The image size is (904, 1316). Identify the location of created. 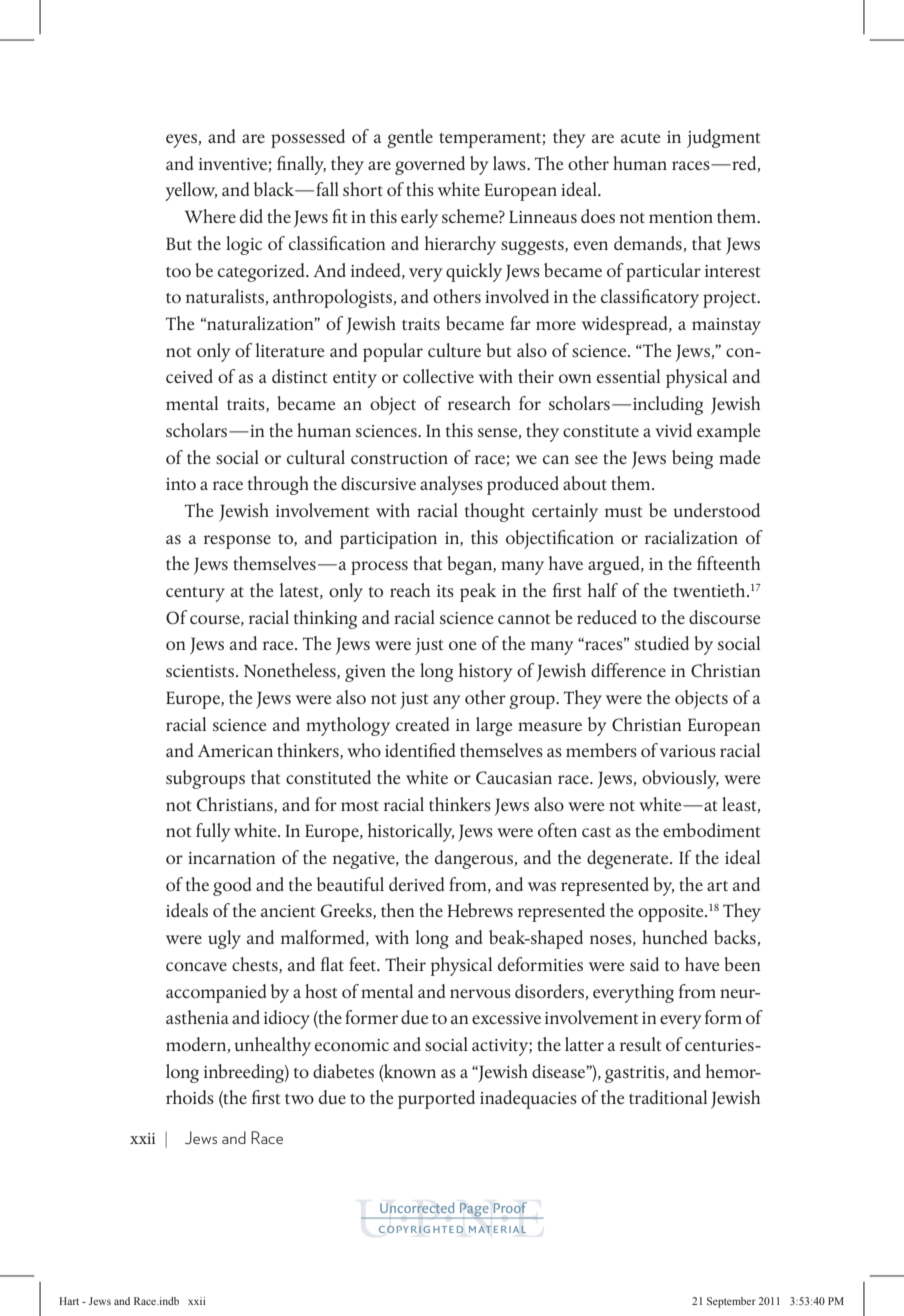
(422, 724).
